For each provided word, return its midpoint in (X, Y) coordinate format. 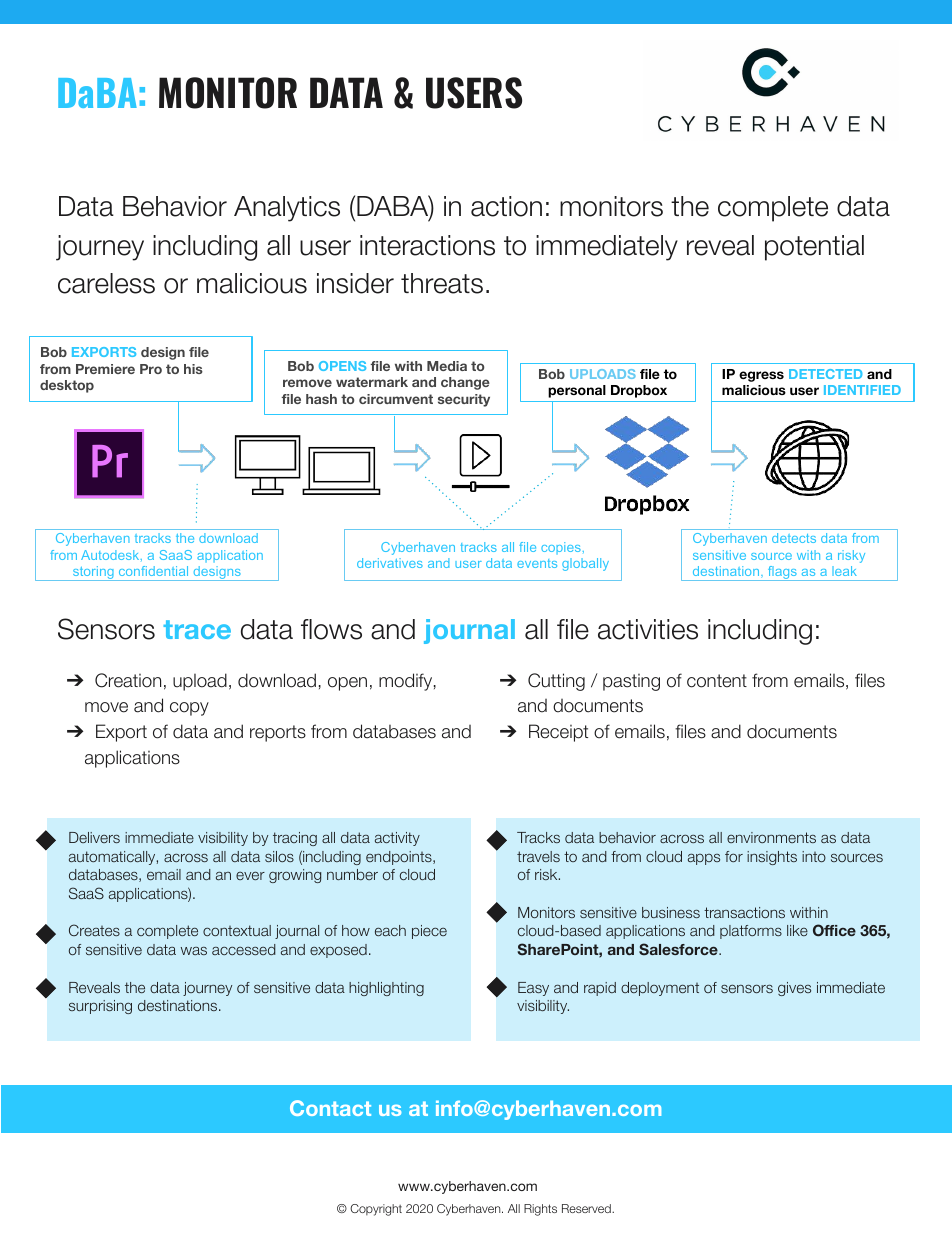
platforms (751, 932)
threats (442, 283)
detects (794, 538)
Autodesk (111, 555)
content (717, 681)
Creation (128, 680)
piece (429, 932)
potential (814, 248)
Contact (330, 1108)
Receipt (558, 733)
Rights (540, 1210)
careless (106, 283)
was (194, 951)
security (464, 400)
